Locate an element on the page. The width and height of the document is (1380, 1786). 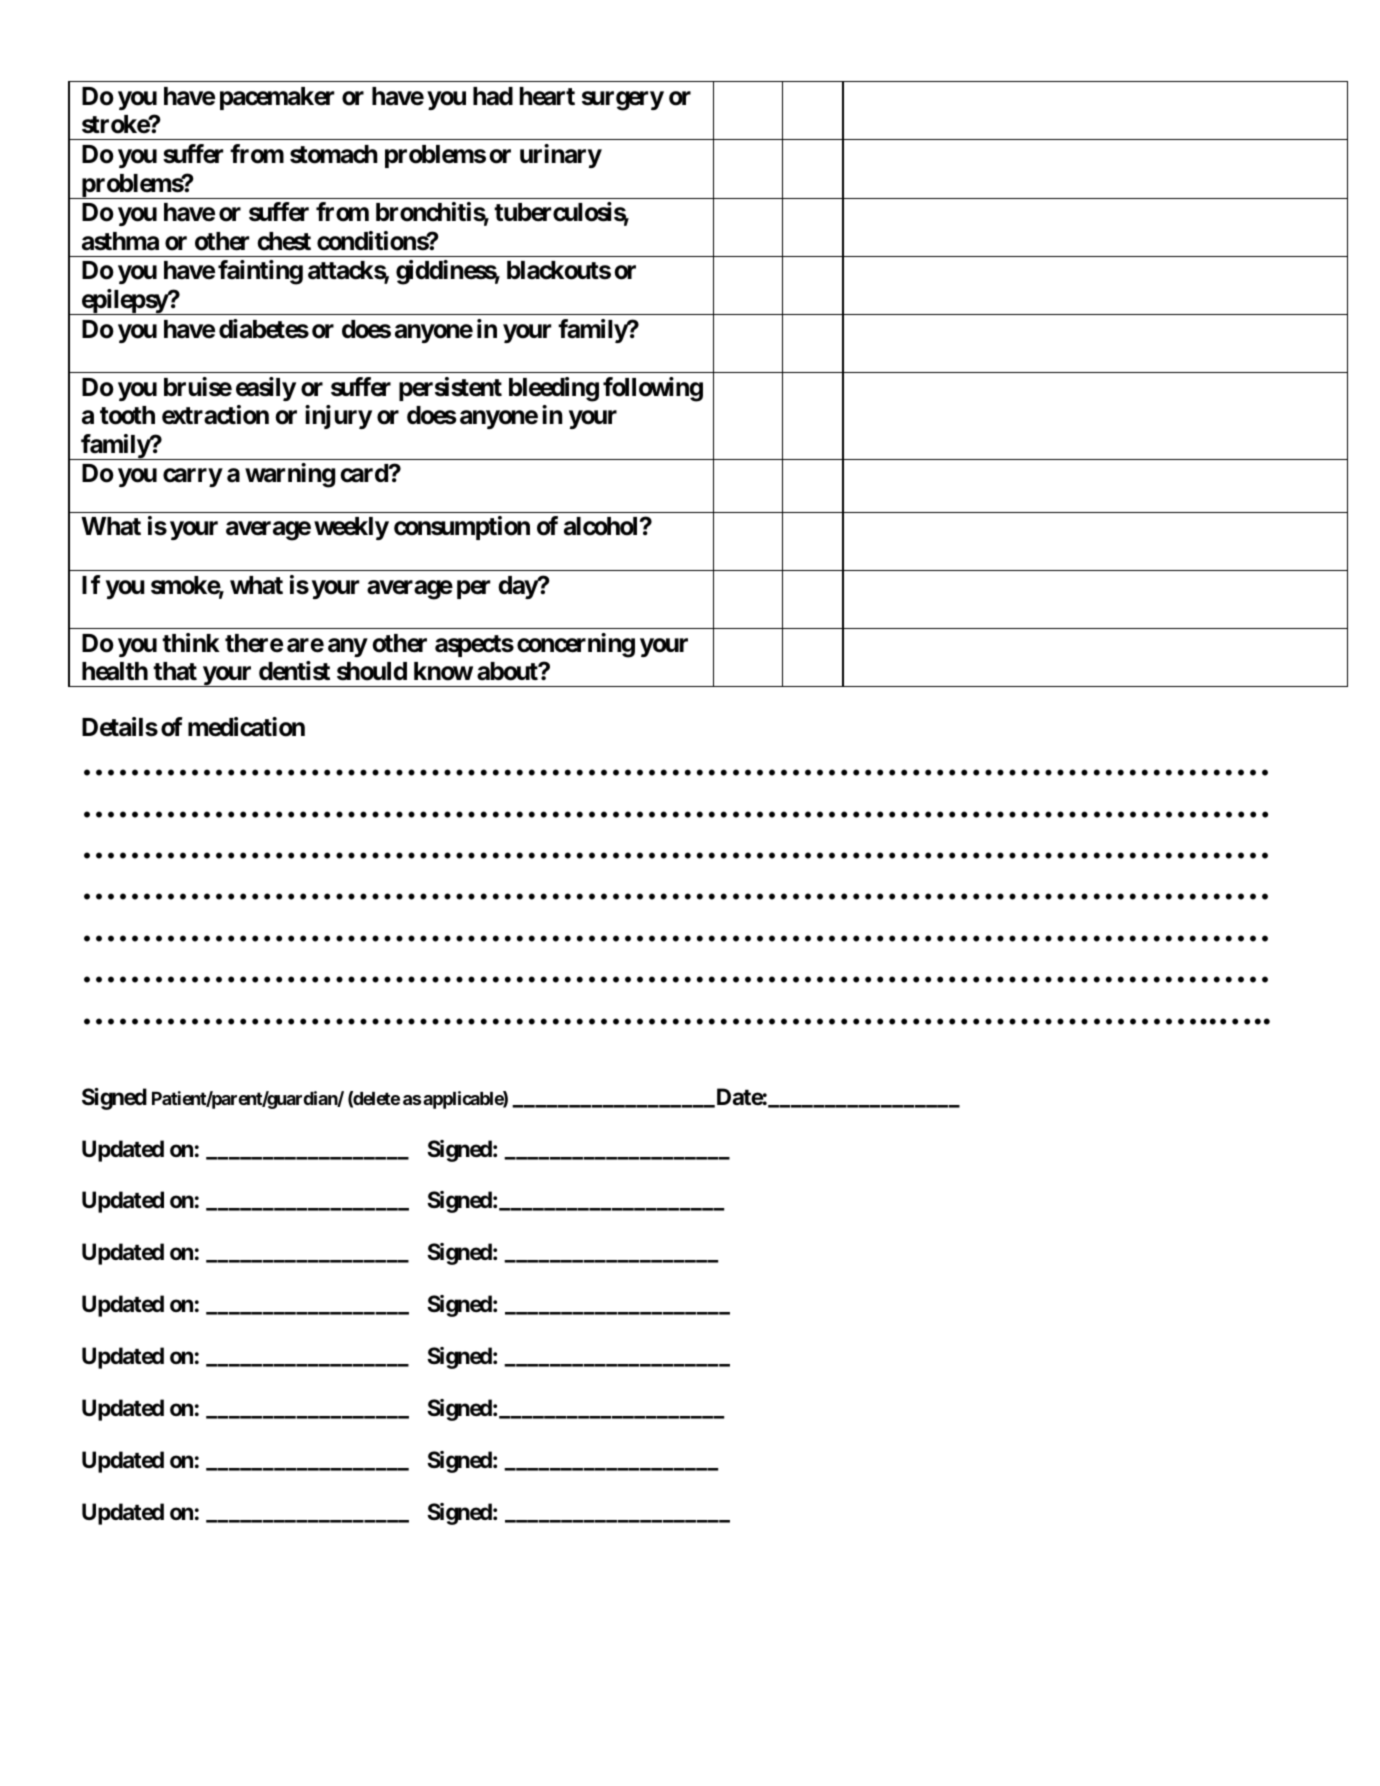
chest is located at coordinates (284, 241).
